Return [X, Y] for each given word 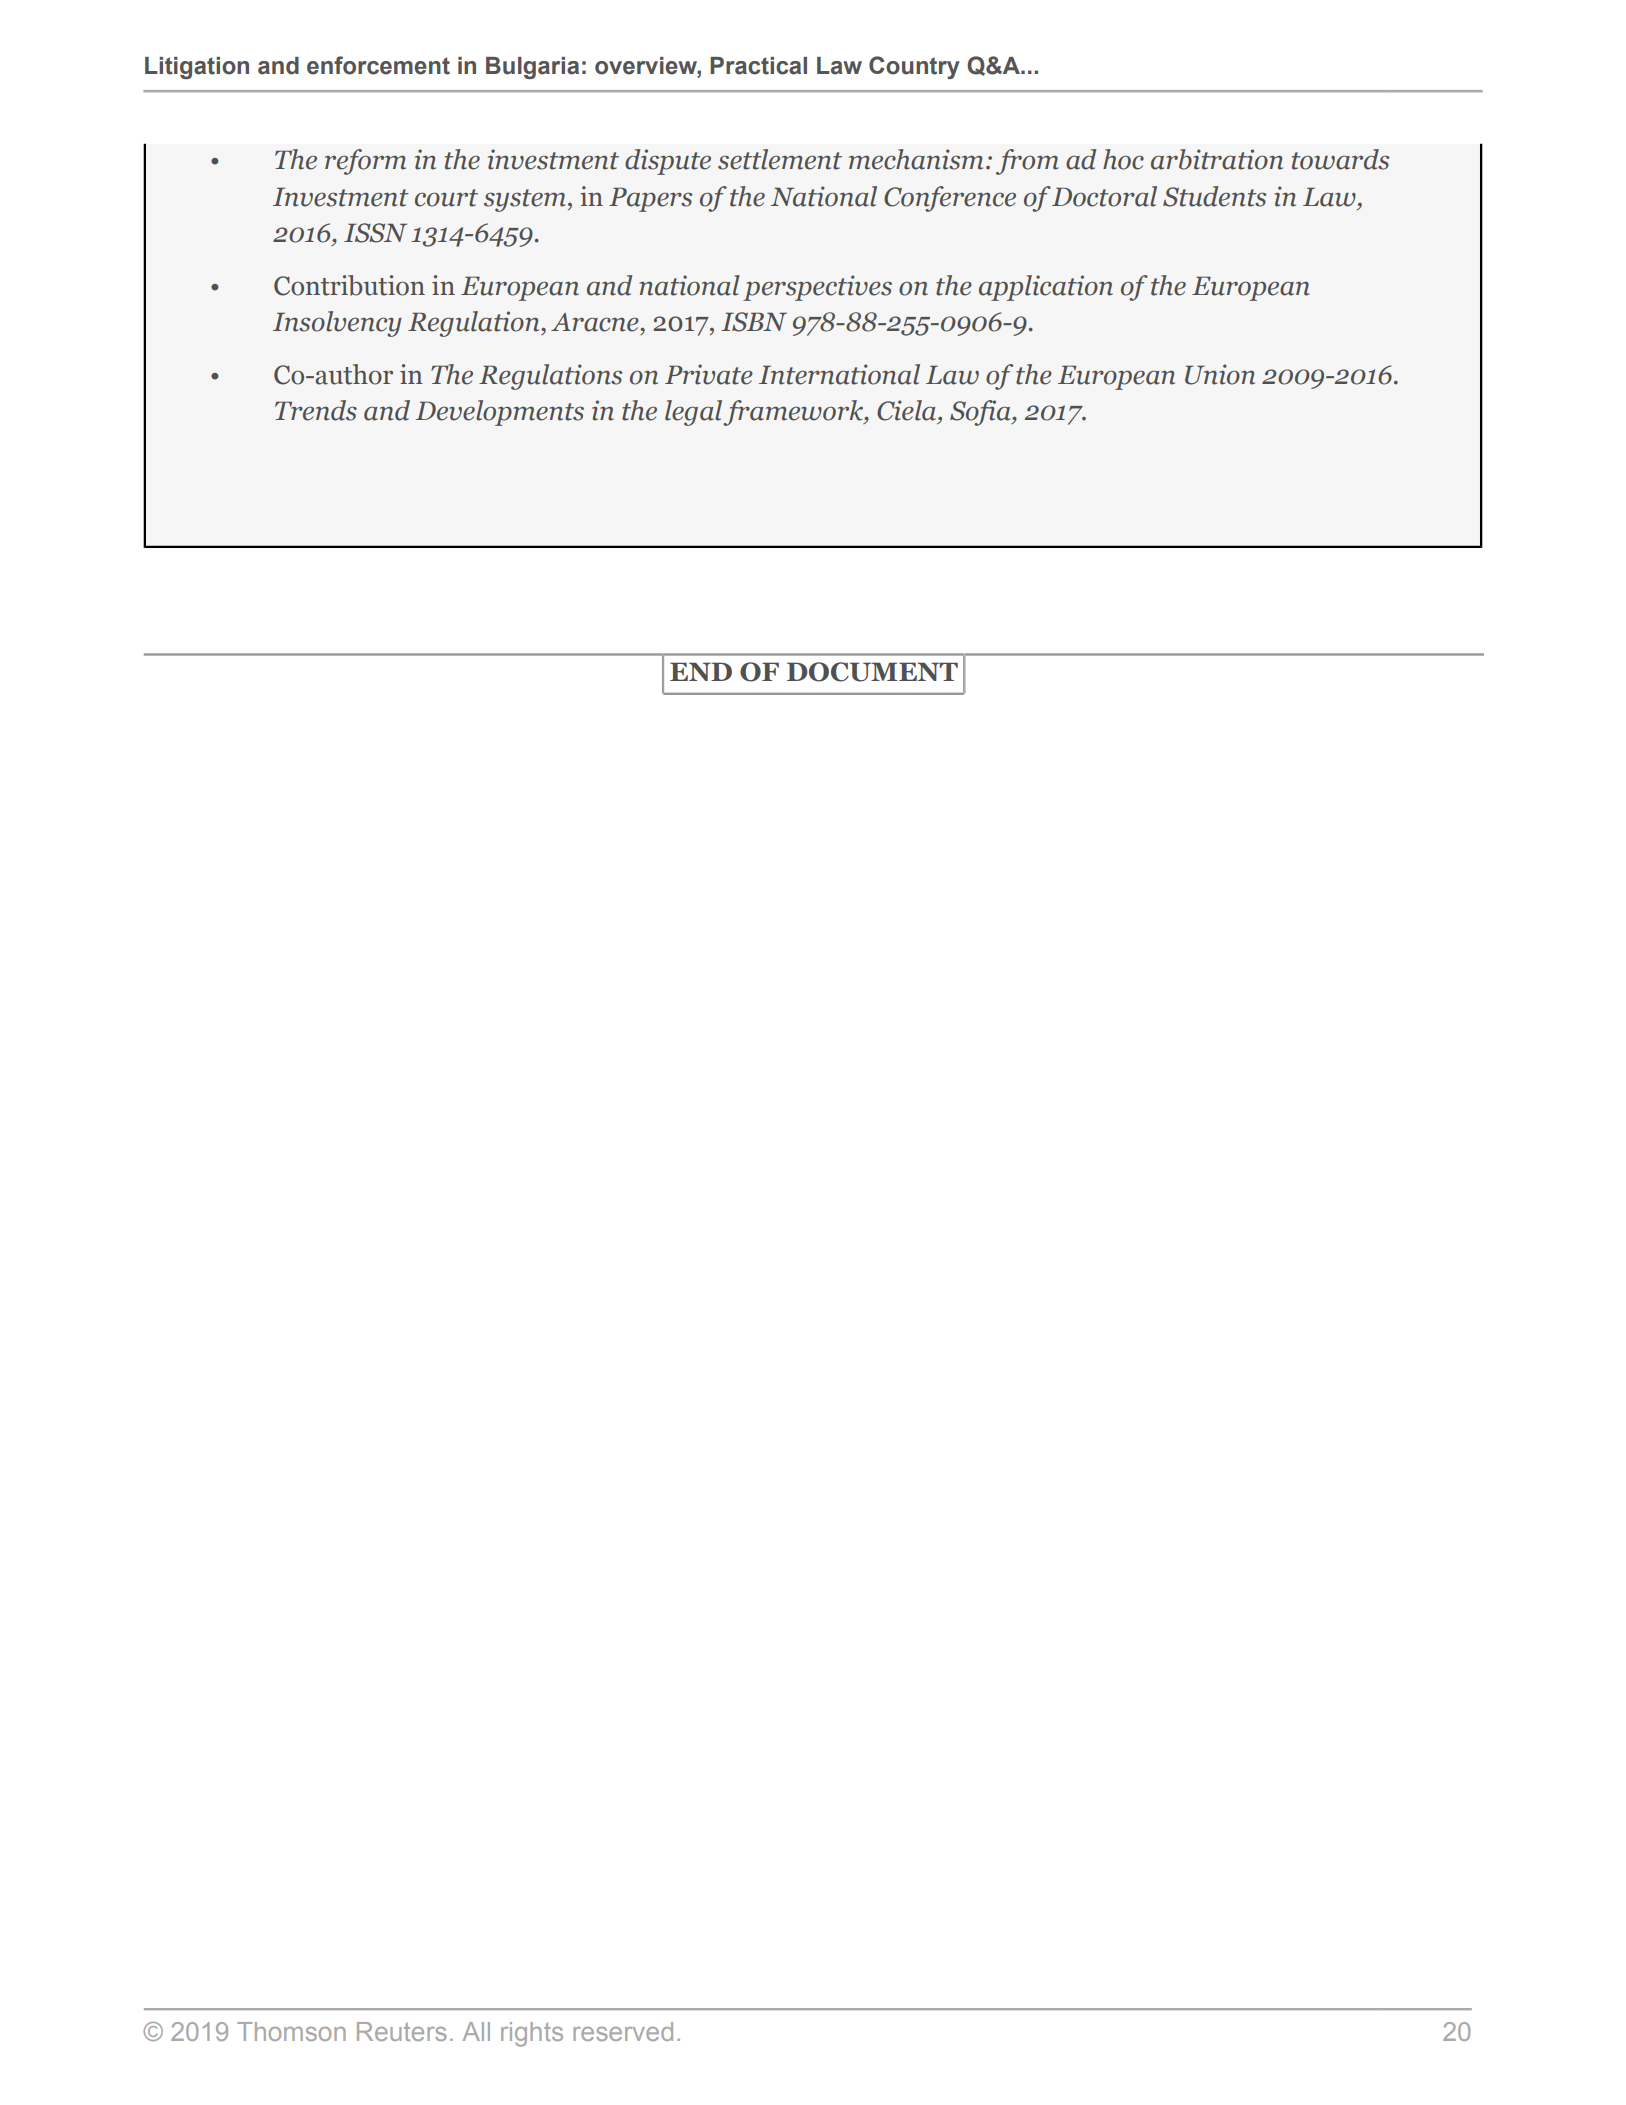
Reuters [402, 2031]
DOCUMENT [872, 672]
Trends [316, 410]
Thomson [291, 2031]
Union [1220, 374]
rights [532, 2034]
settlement [780, 159]
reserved [623, 2031]
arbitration [1217, 159]
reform [365, 162]
